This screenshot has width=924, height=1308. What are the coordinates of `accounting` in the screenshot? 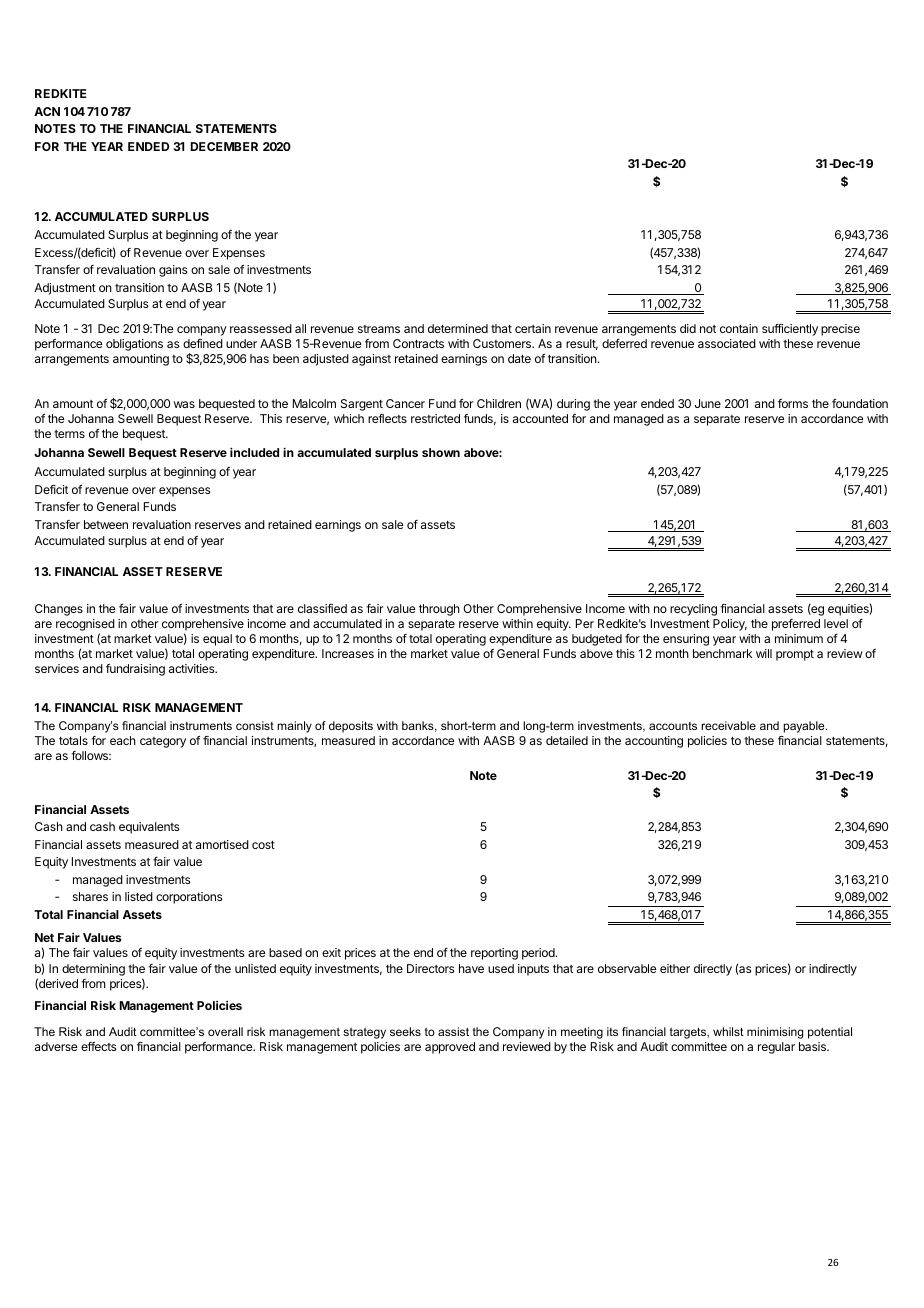 It's located at (654, 742).
